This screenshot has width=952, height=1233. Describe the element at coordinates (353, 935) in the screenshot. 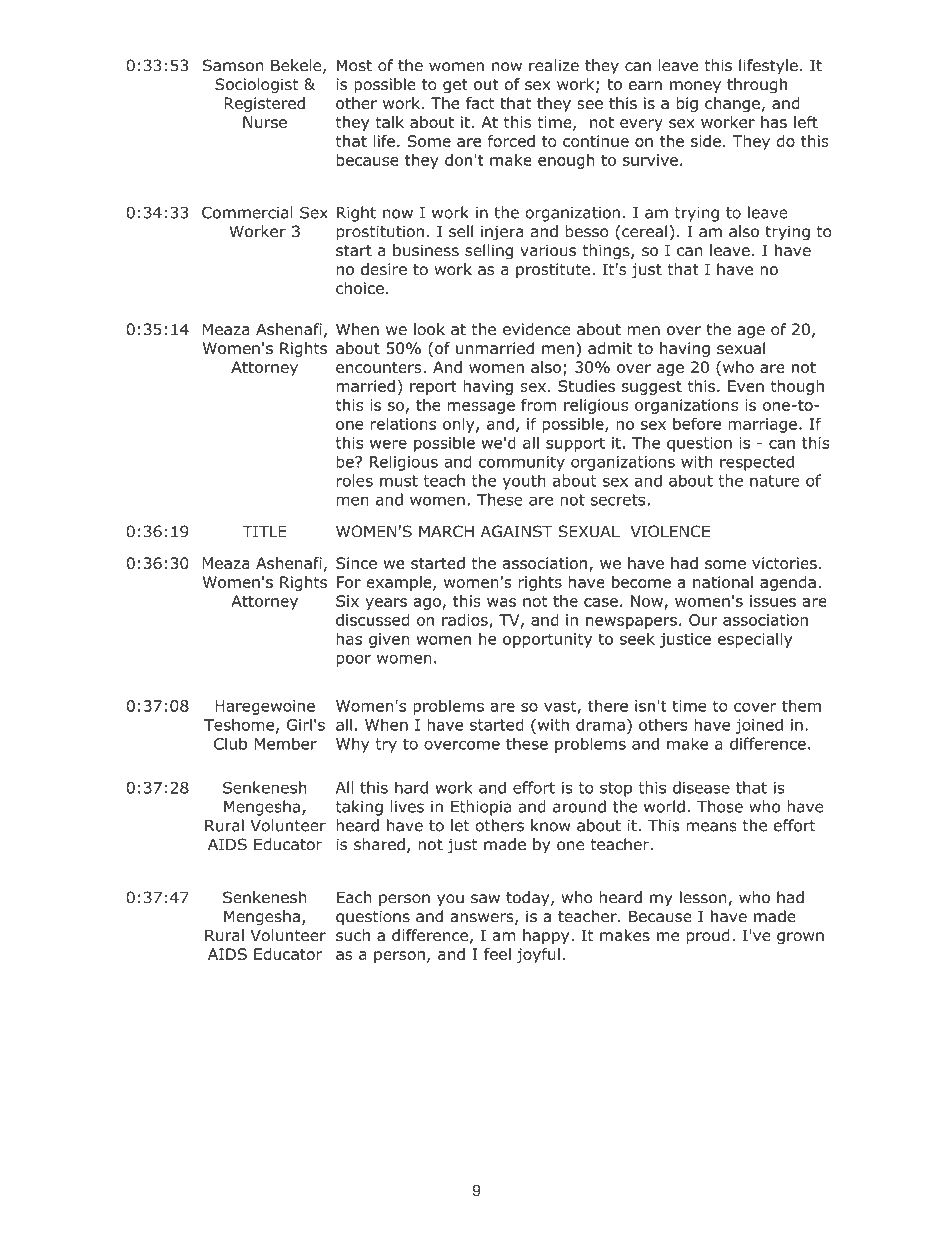

I see `such` at that location.
